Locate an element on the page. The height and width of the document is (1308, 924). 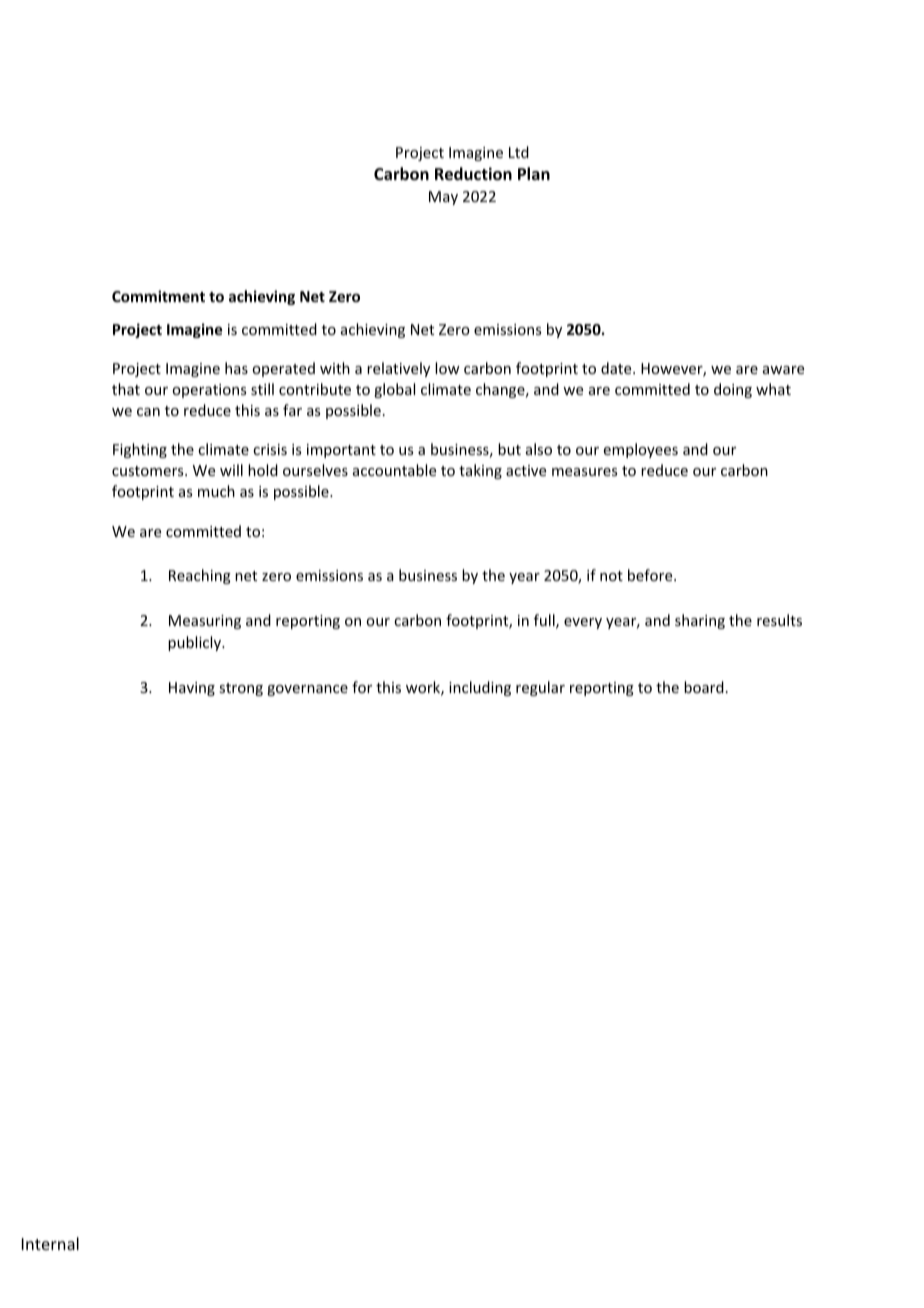
Internal is located at coordinates (50, 1243).
